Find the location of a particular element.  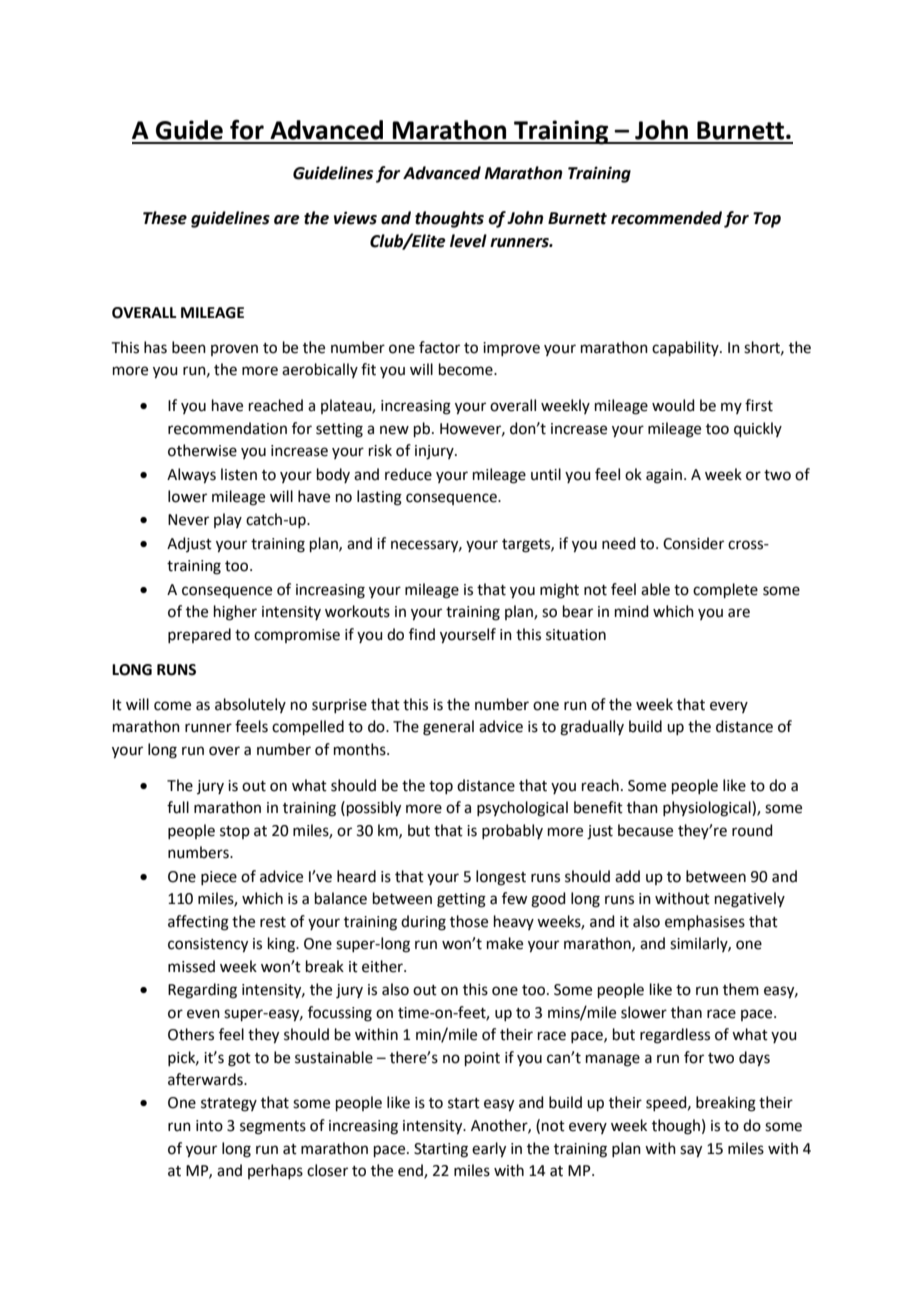

those is located at coordinates (469, 921).
